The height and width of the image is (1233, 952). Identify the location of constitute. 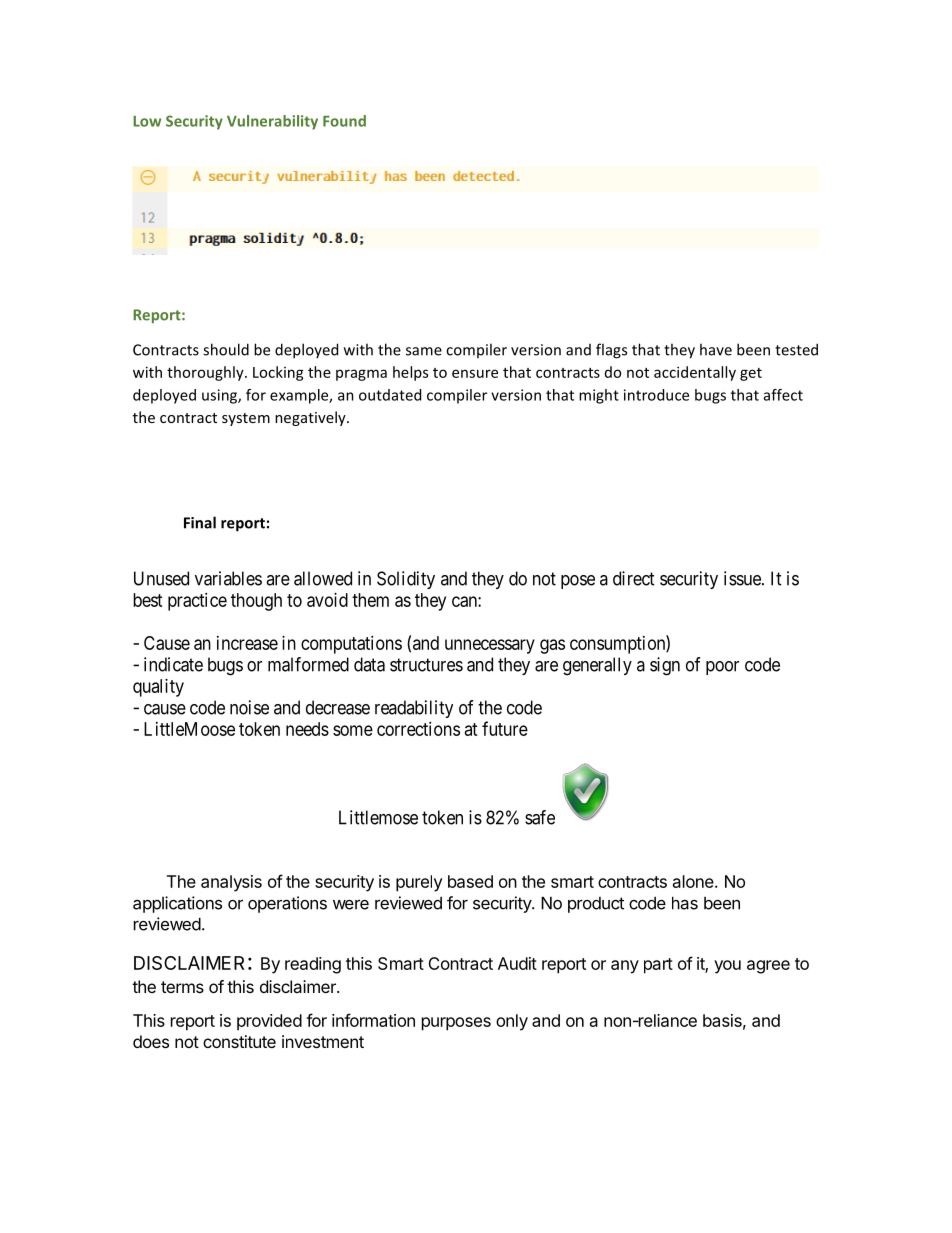
(239, 1041).
